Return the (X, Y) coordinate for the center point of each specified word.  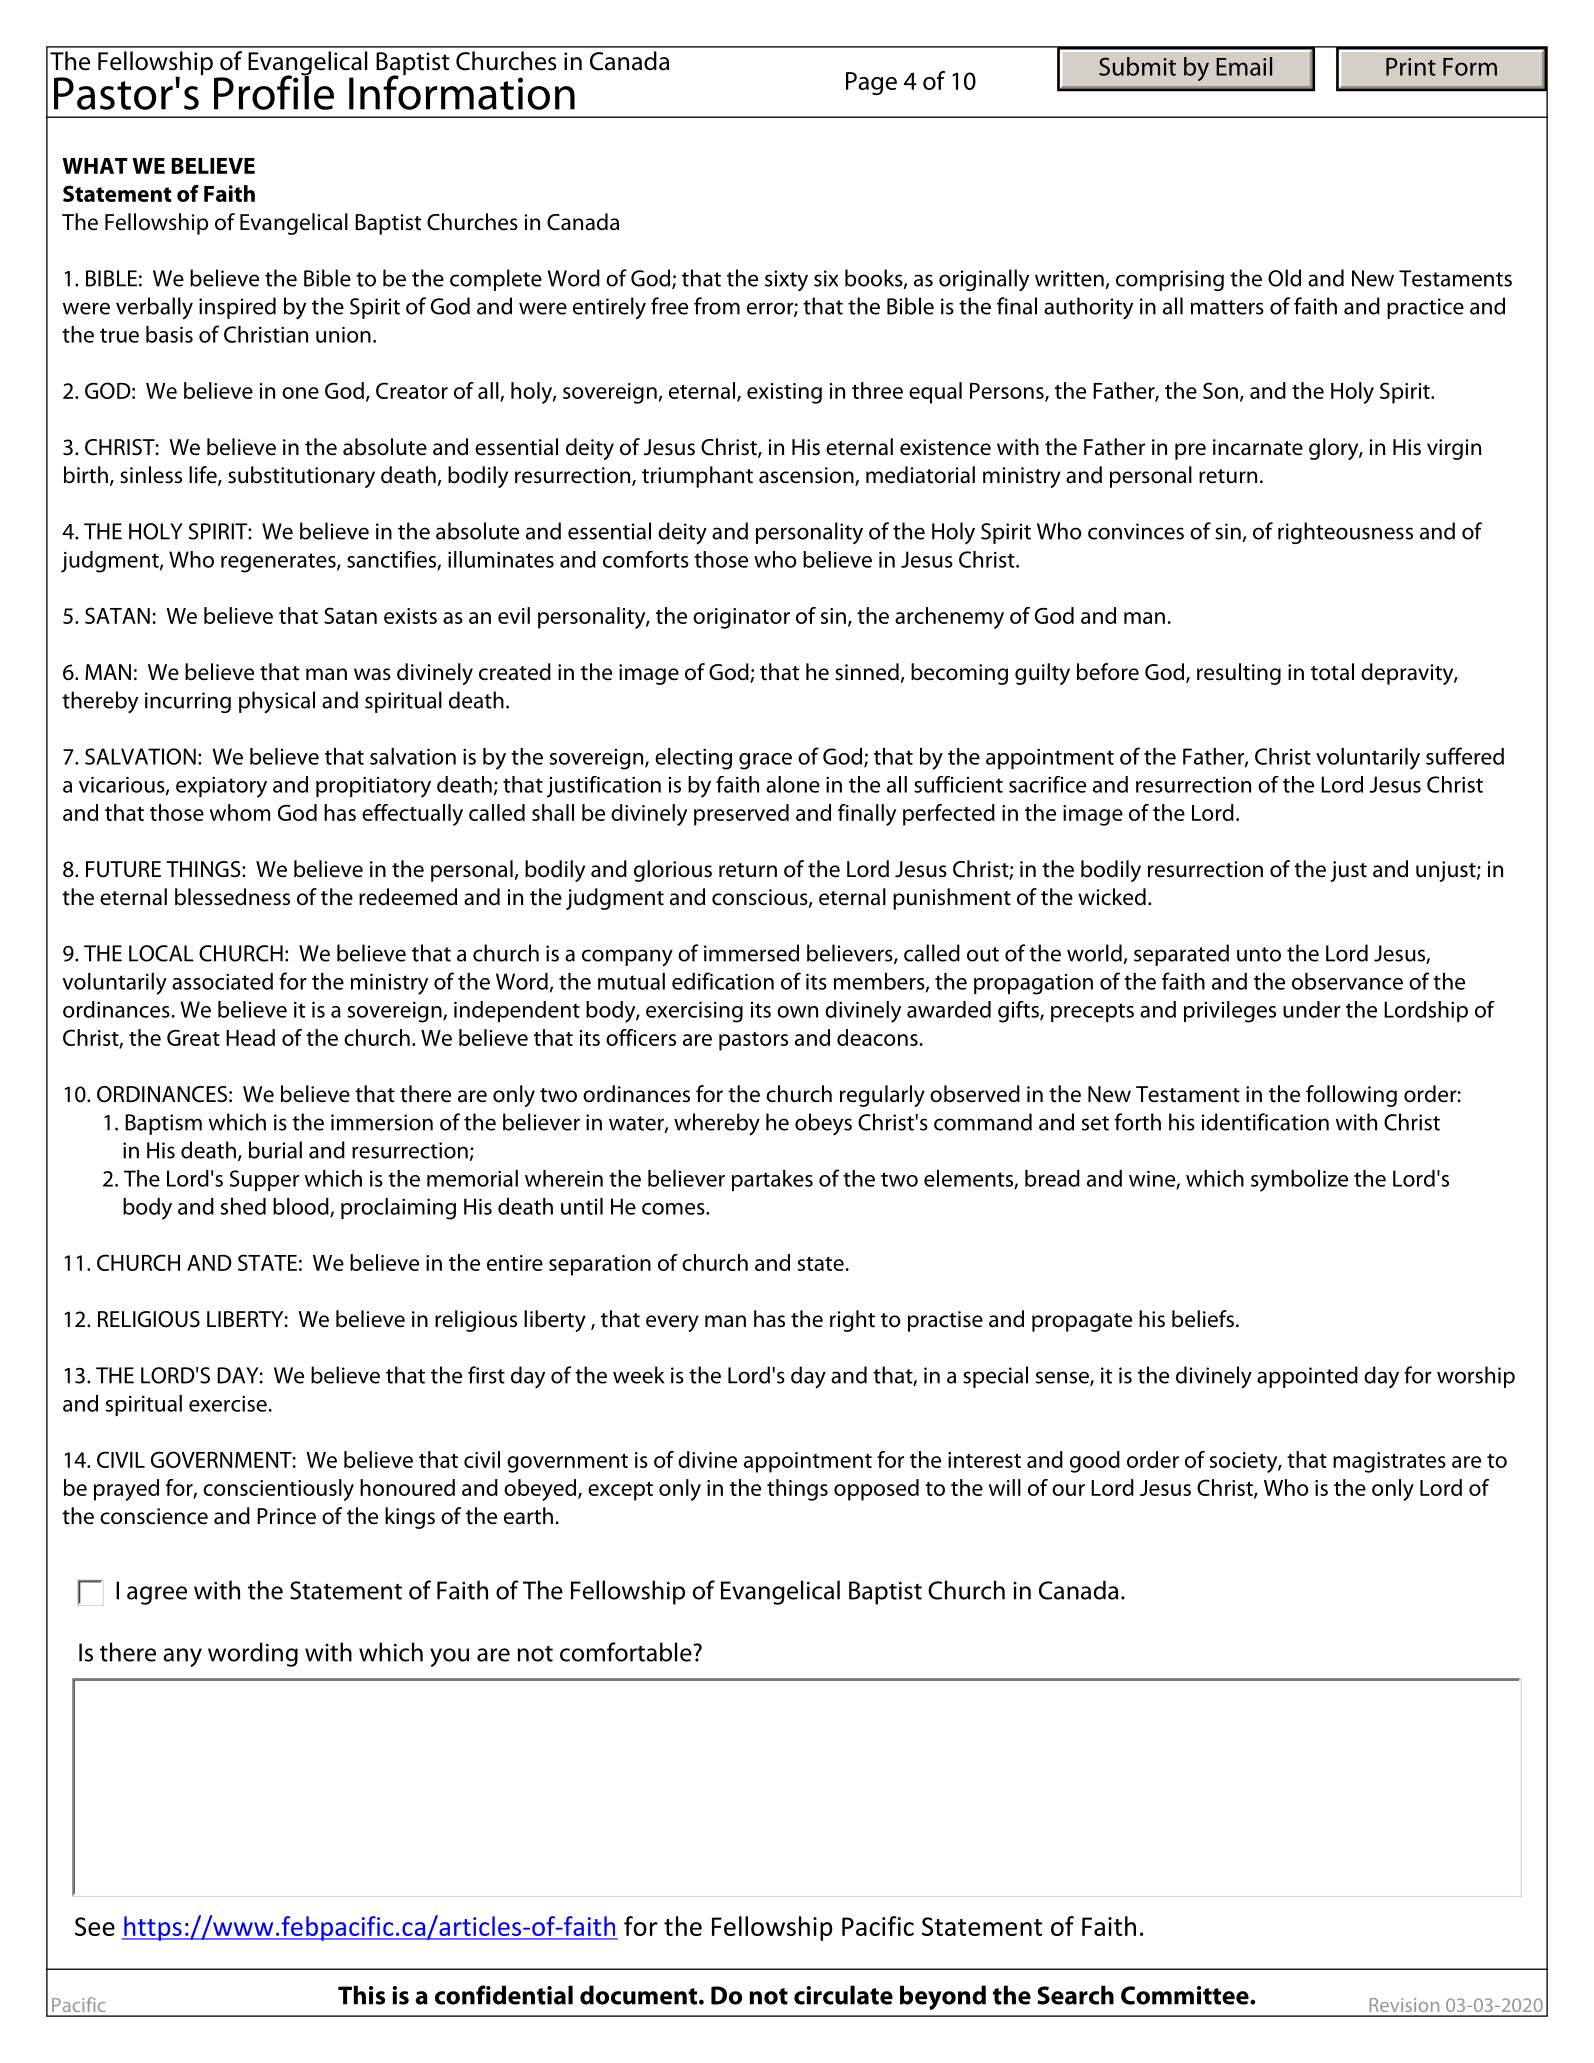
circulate (843, 1995)
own (797, 1012)
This (361, 1995)
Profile (274, 91)
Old (1284, 278)
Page (871, 83)
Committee (1186, 1995)
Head (250, 1037)
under (1312, 1009)
